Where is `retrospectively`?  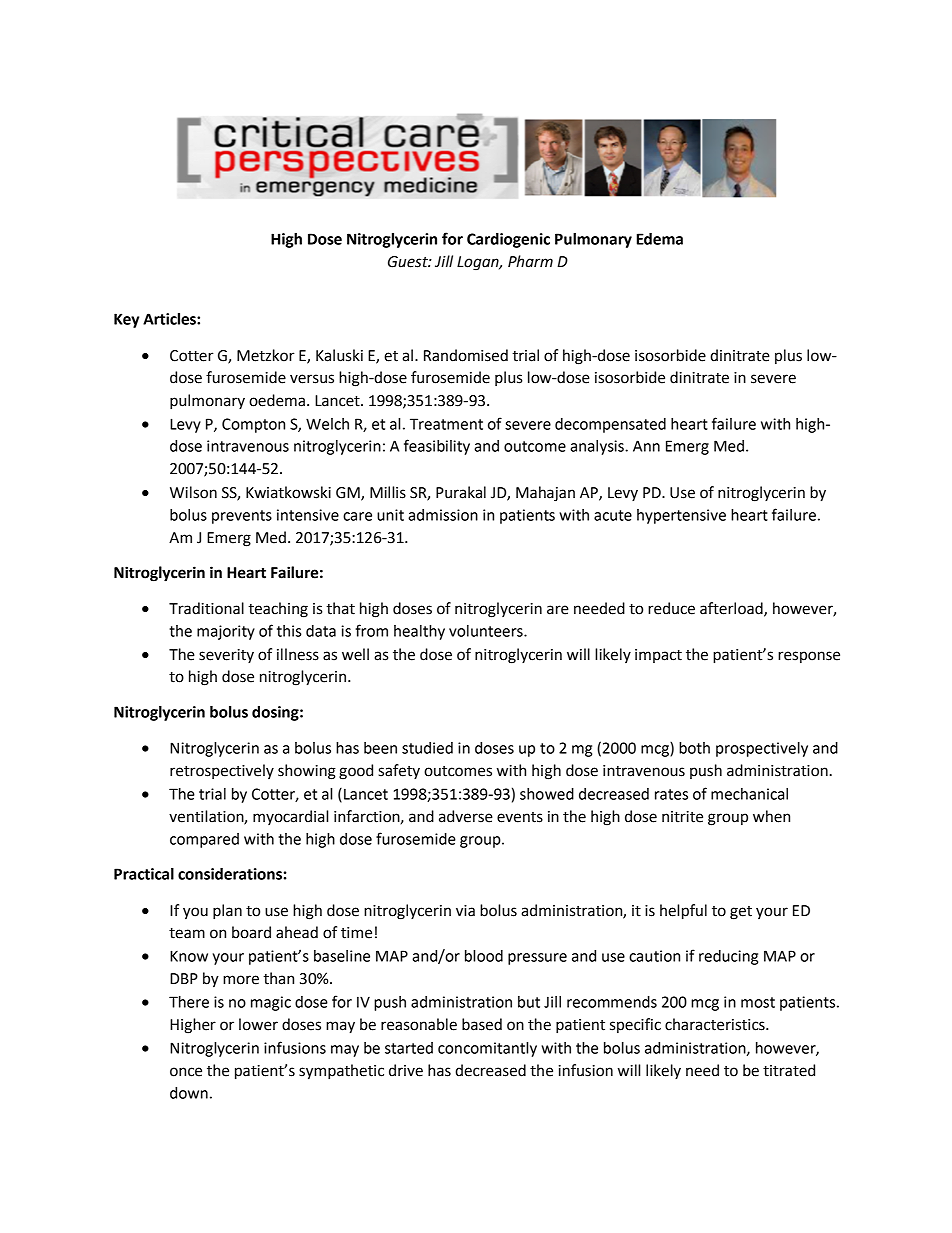
retrospectively is located at coordinates (222, 771).
